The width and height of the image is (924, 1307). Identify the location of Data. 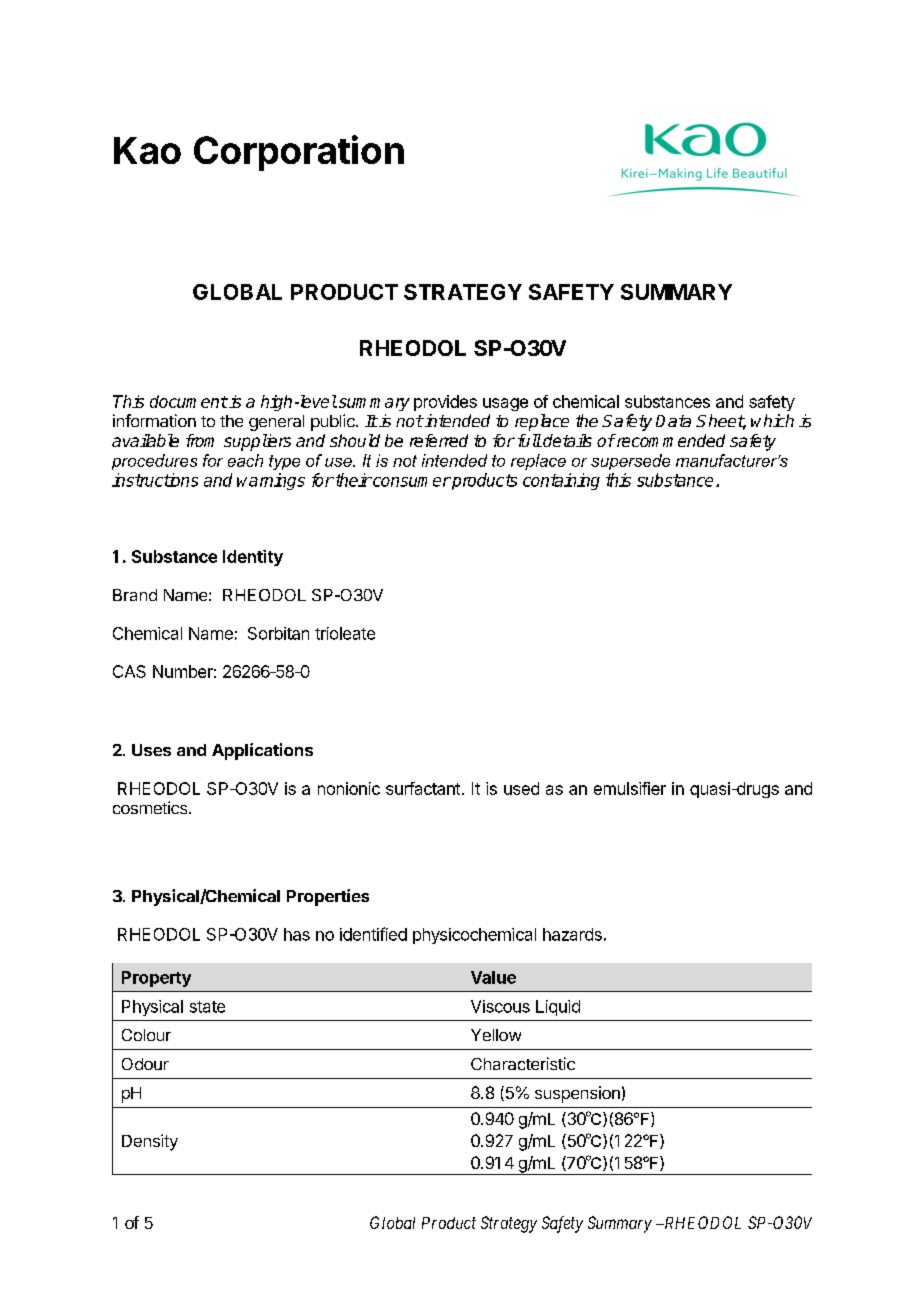
(673, 421).
